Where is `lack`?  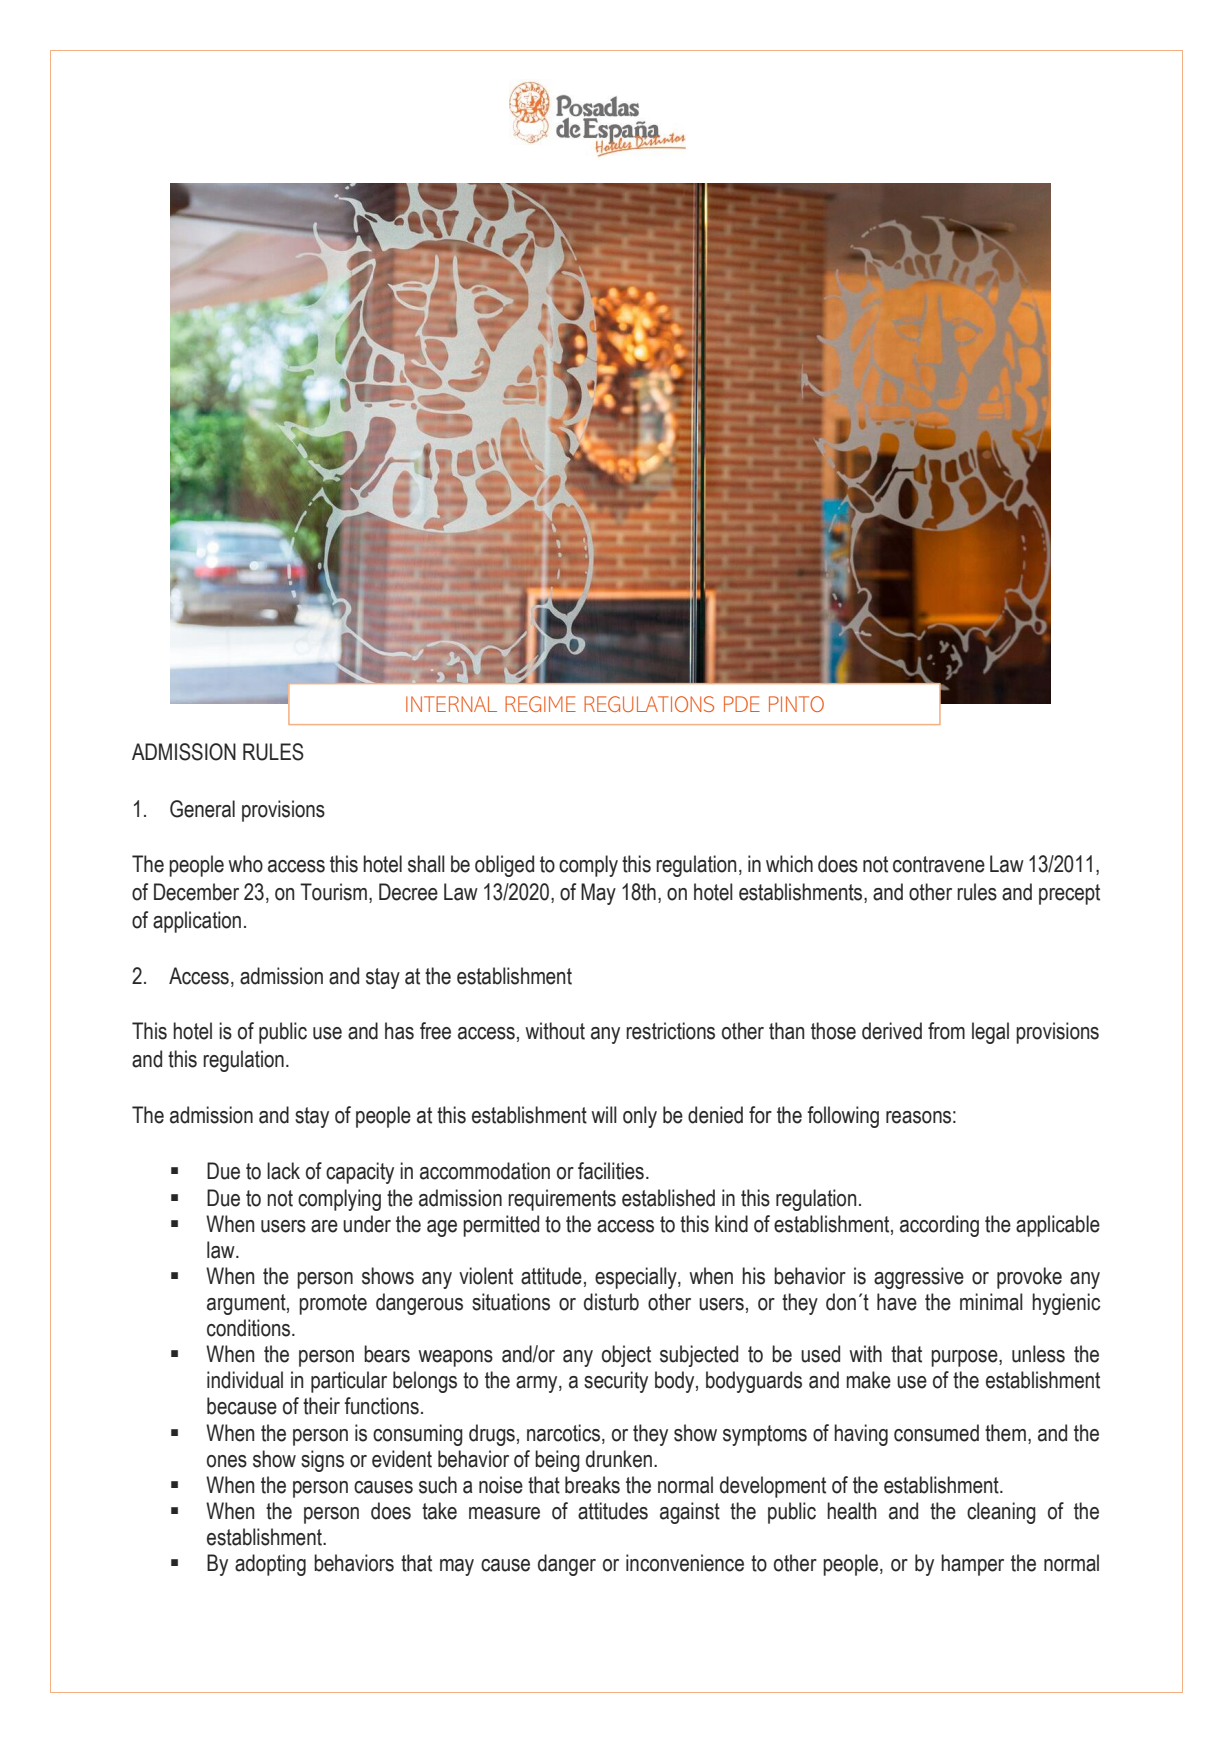 lack is located at coordinates (283, 1171).
